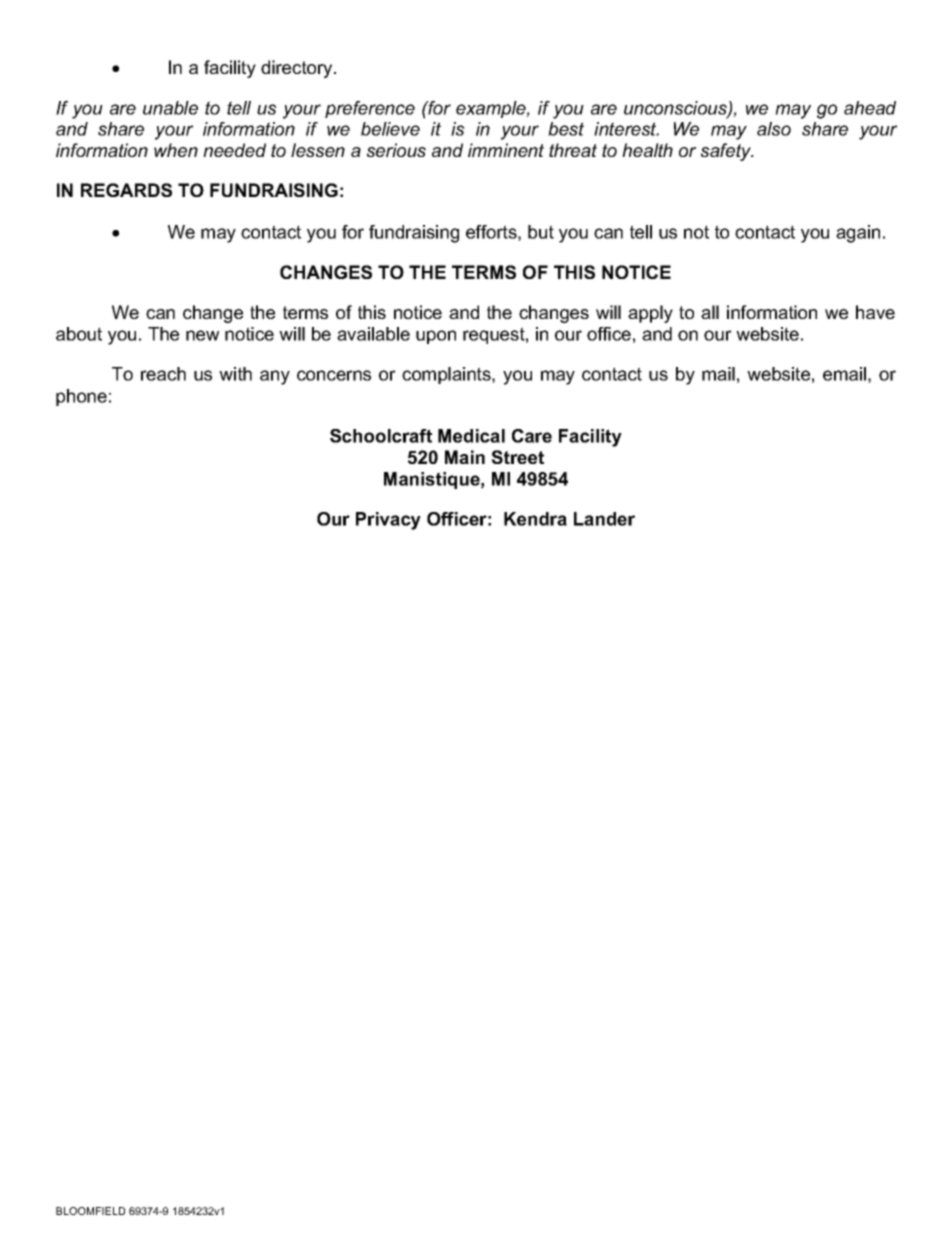 Image resolution: width=952 pixels, height=1233 pixels. What do you see at coordinates (506, 150) in the screenshot?
I see `imminent` at bounding box center [506, 150].
